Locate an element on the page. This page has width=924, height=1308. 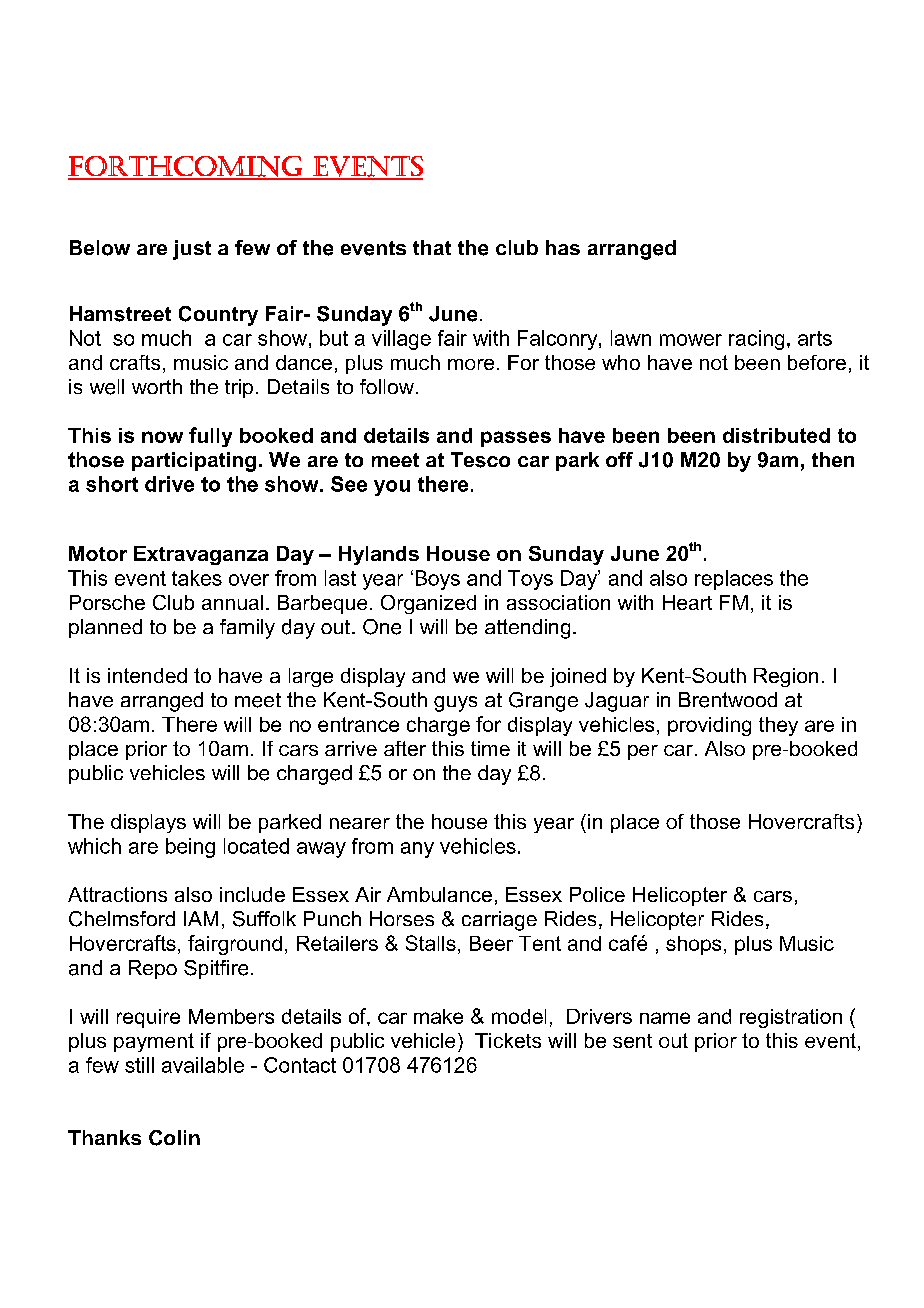
distributed is located at coordinates (776, 435).
